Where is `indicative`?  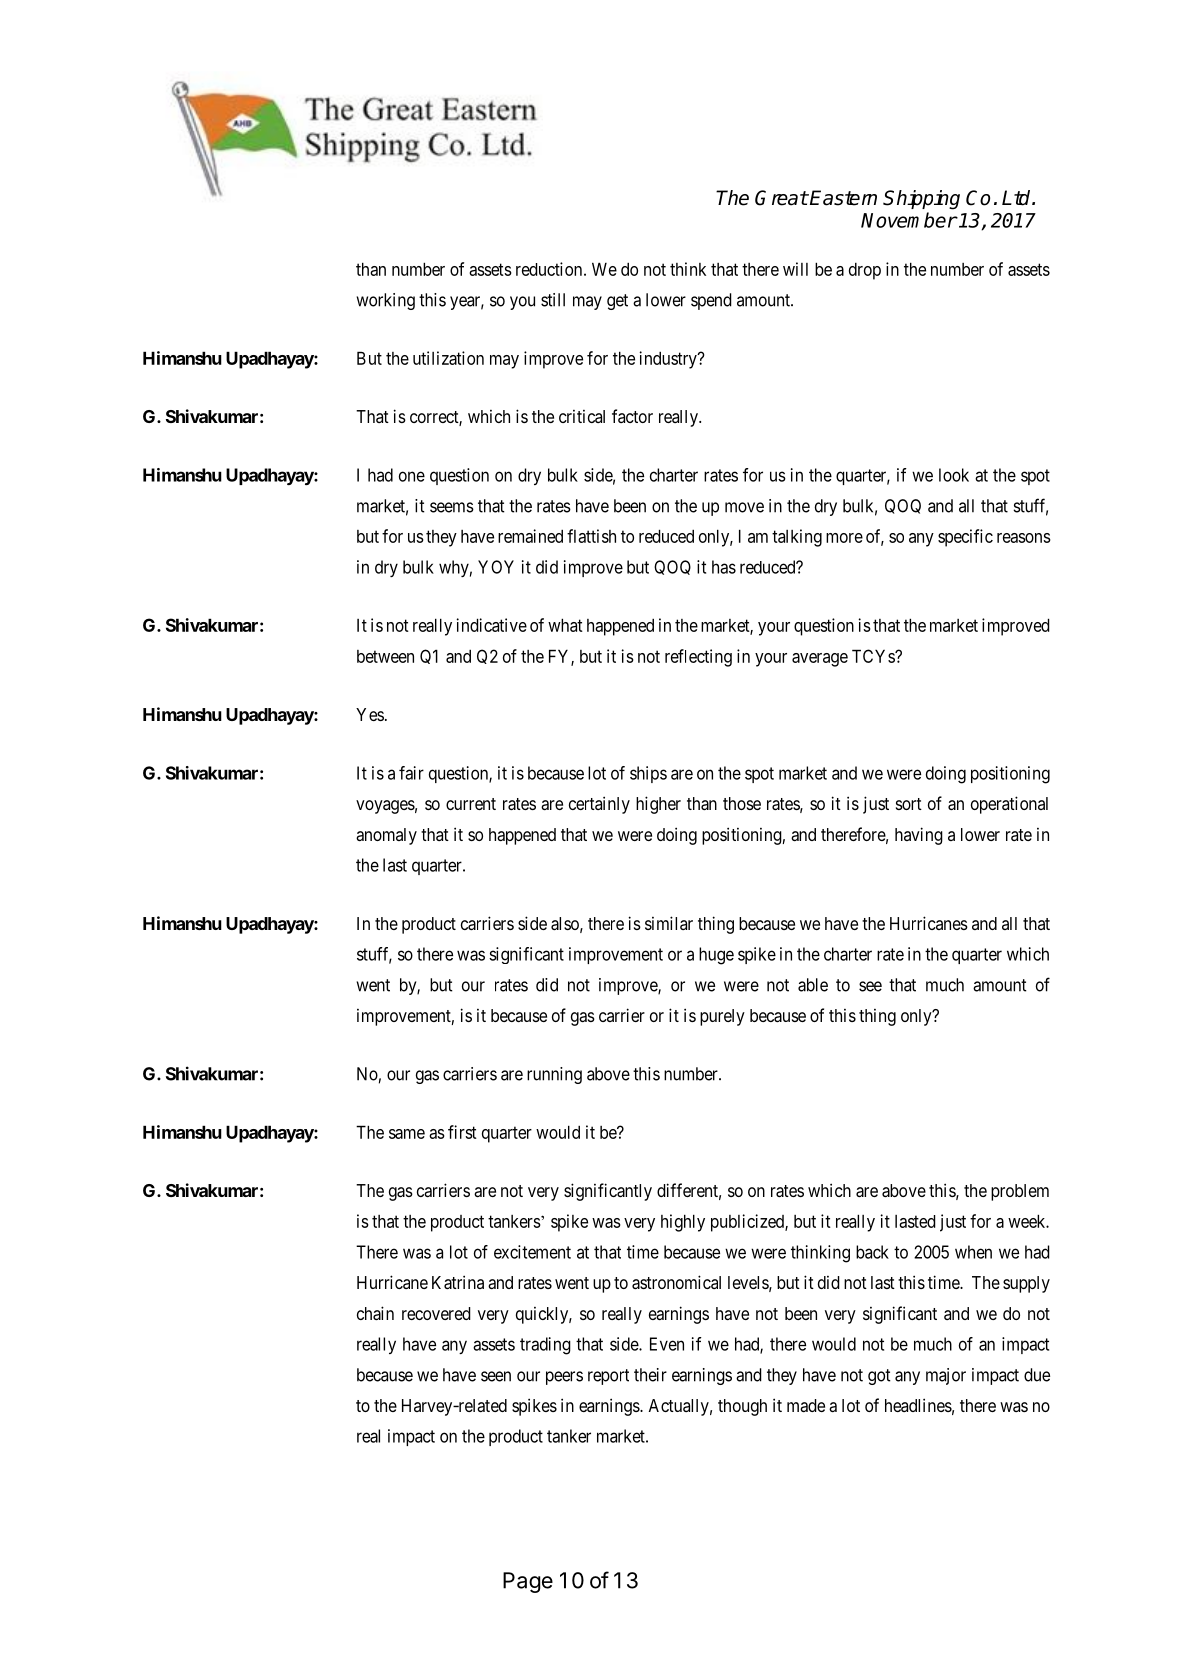
indicative is located at coordinates (491, 625).
